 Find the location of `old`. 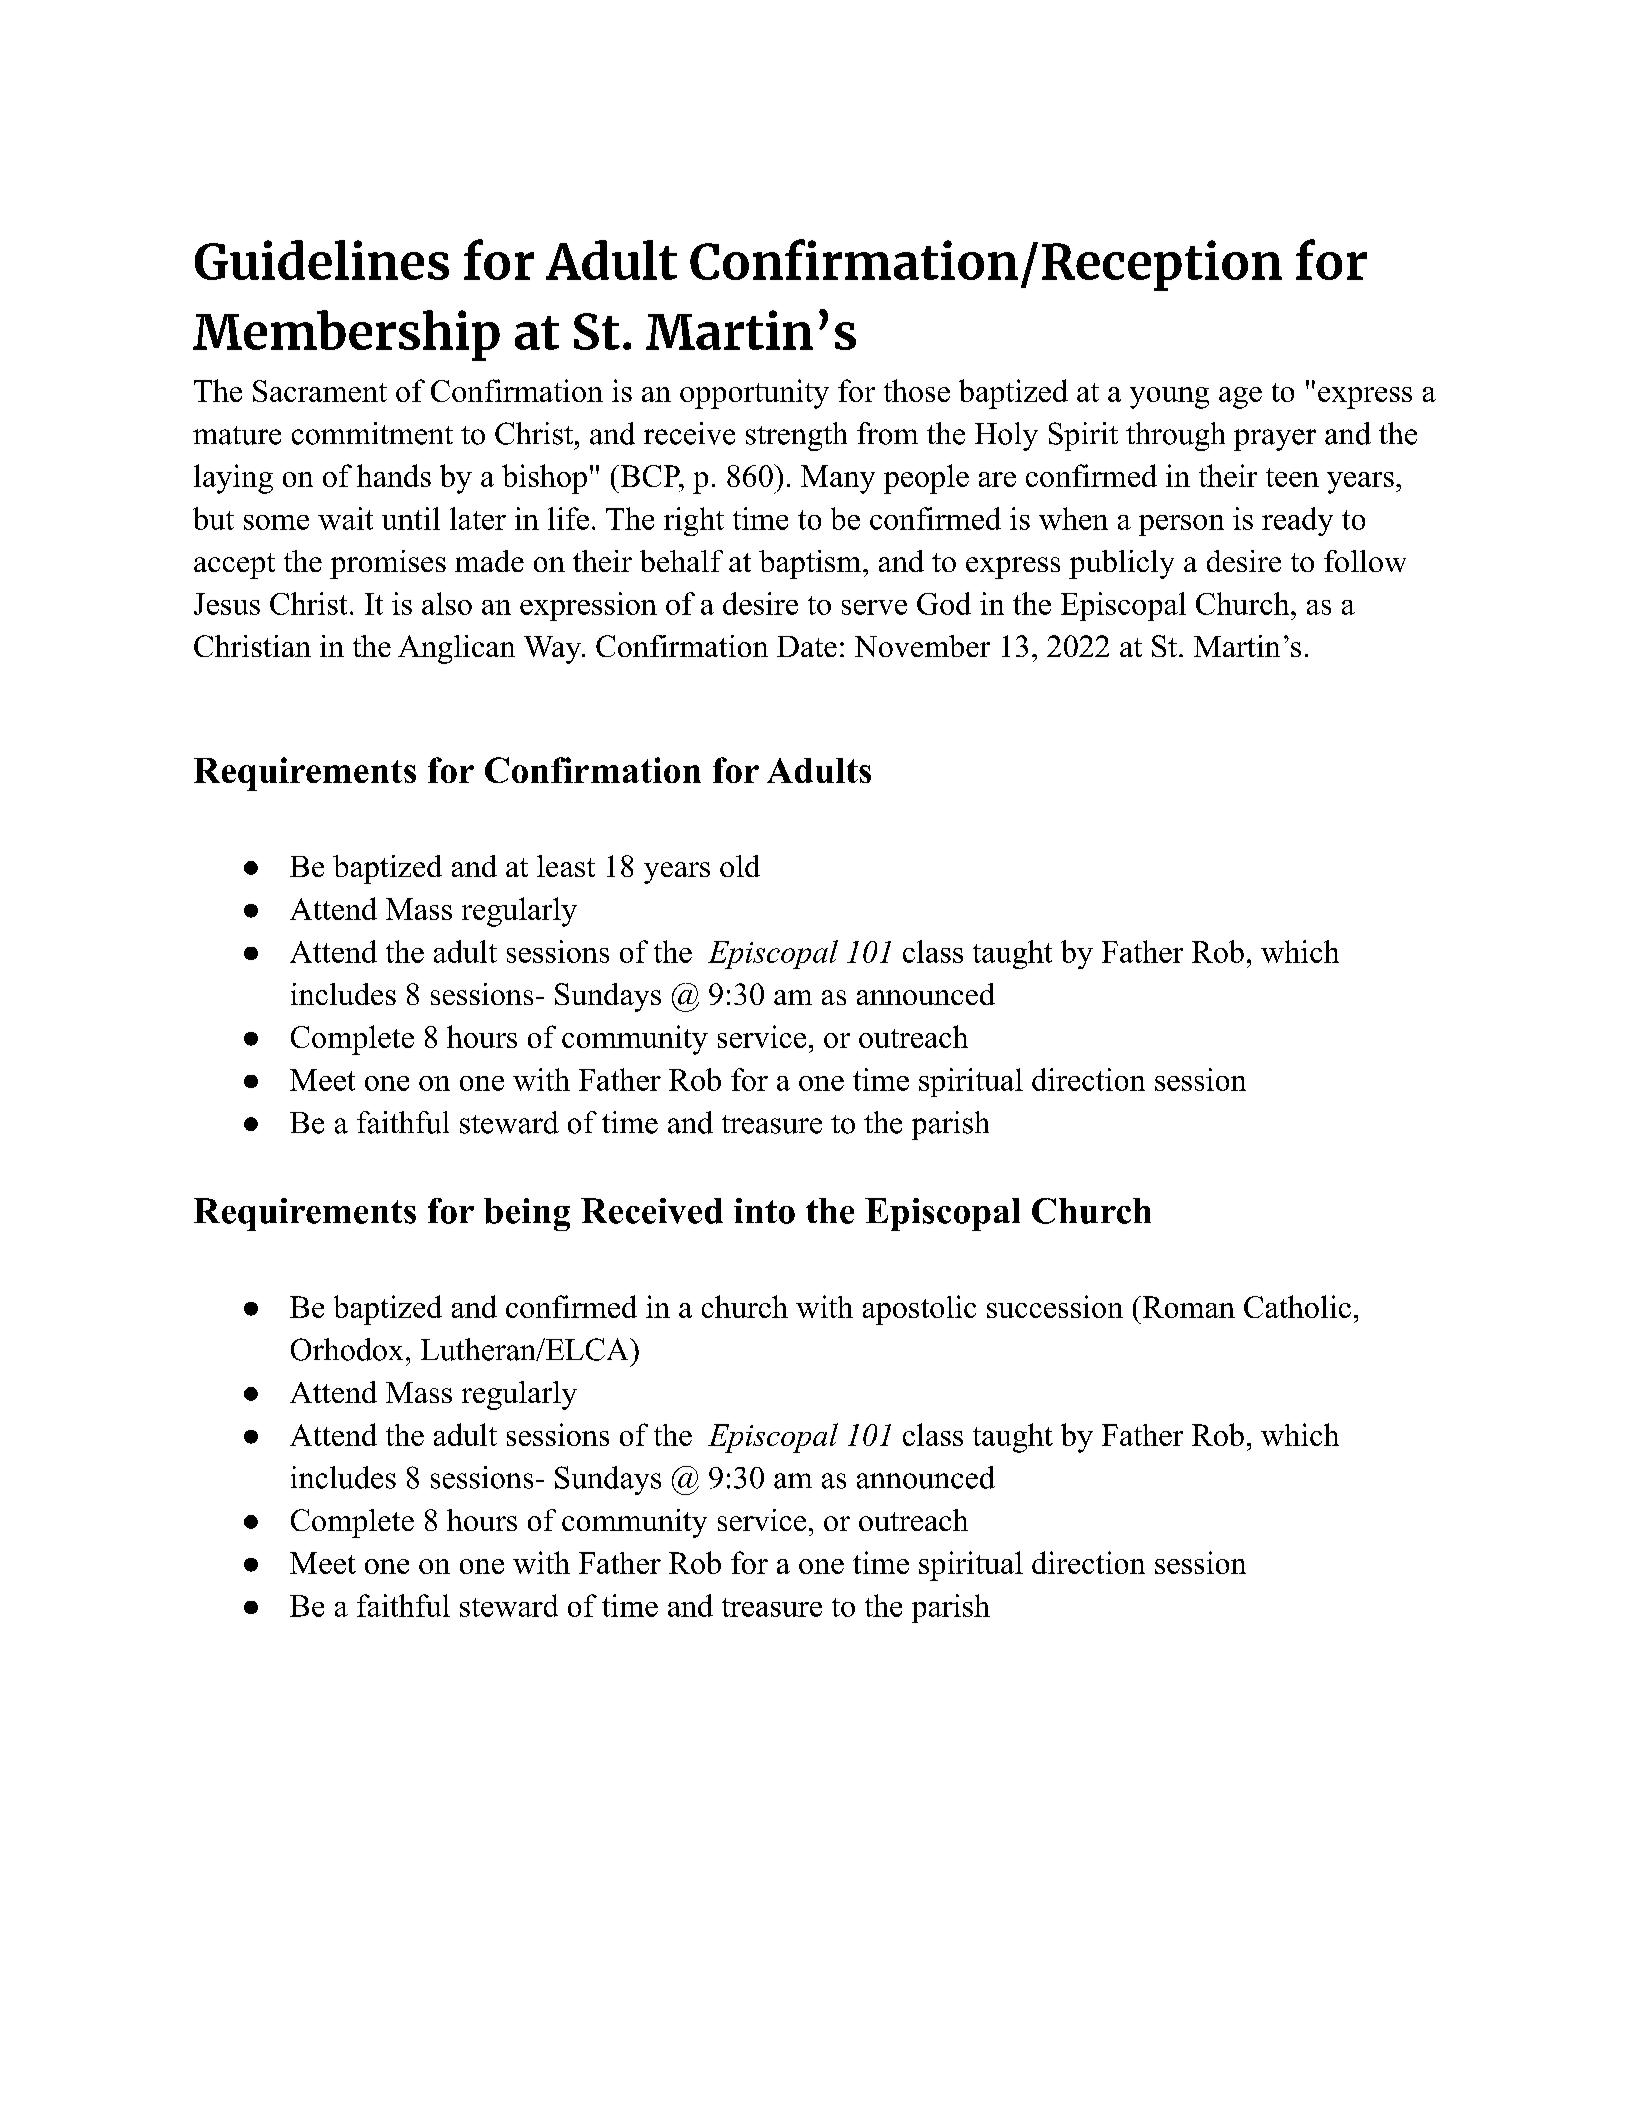

old is located at coordinates (740, 866).
